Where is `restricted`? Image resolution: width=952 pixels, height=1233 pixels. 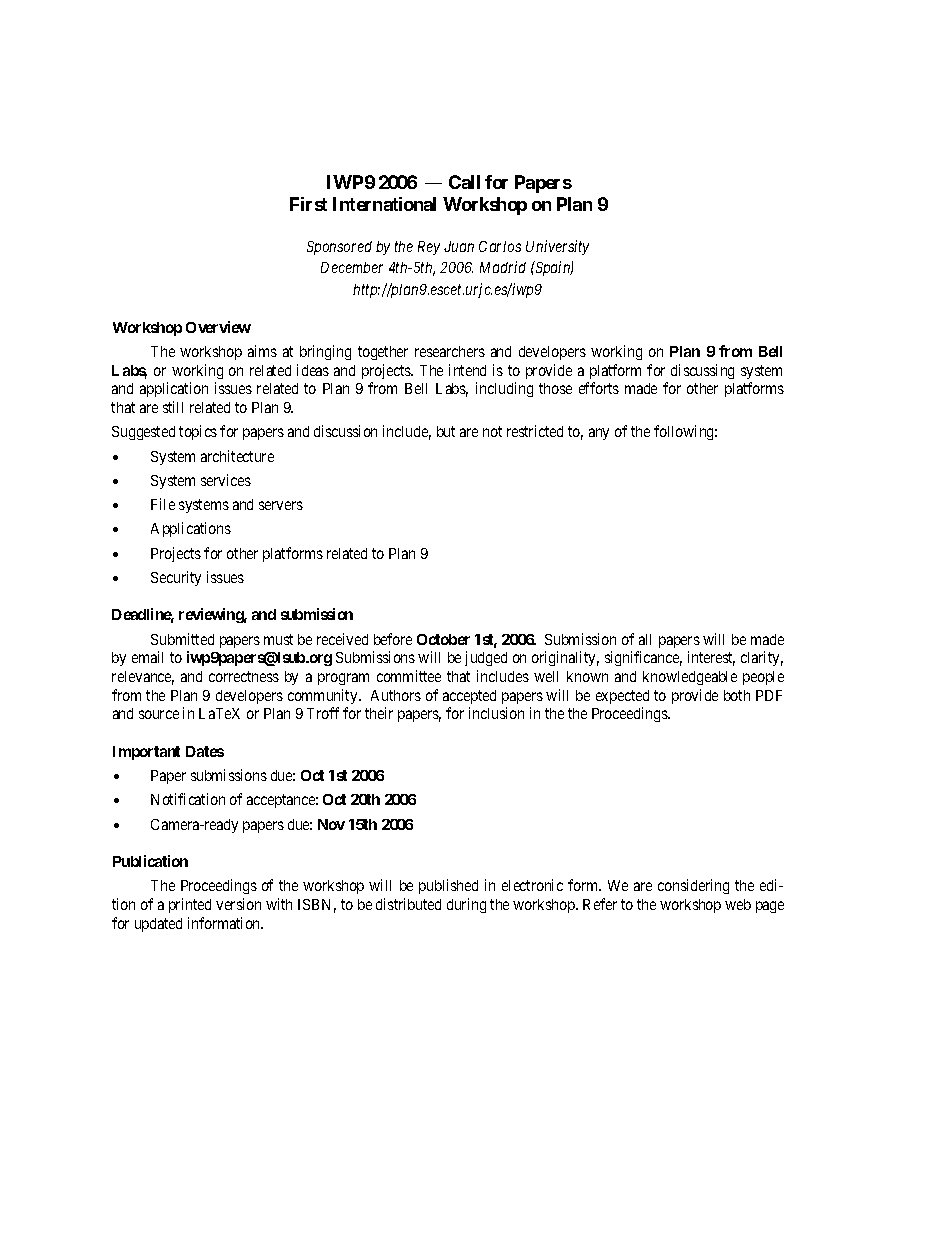
restricted is located at coordinates (535, 431).
